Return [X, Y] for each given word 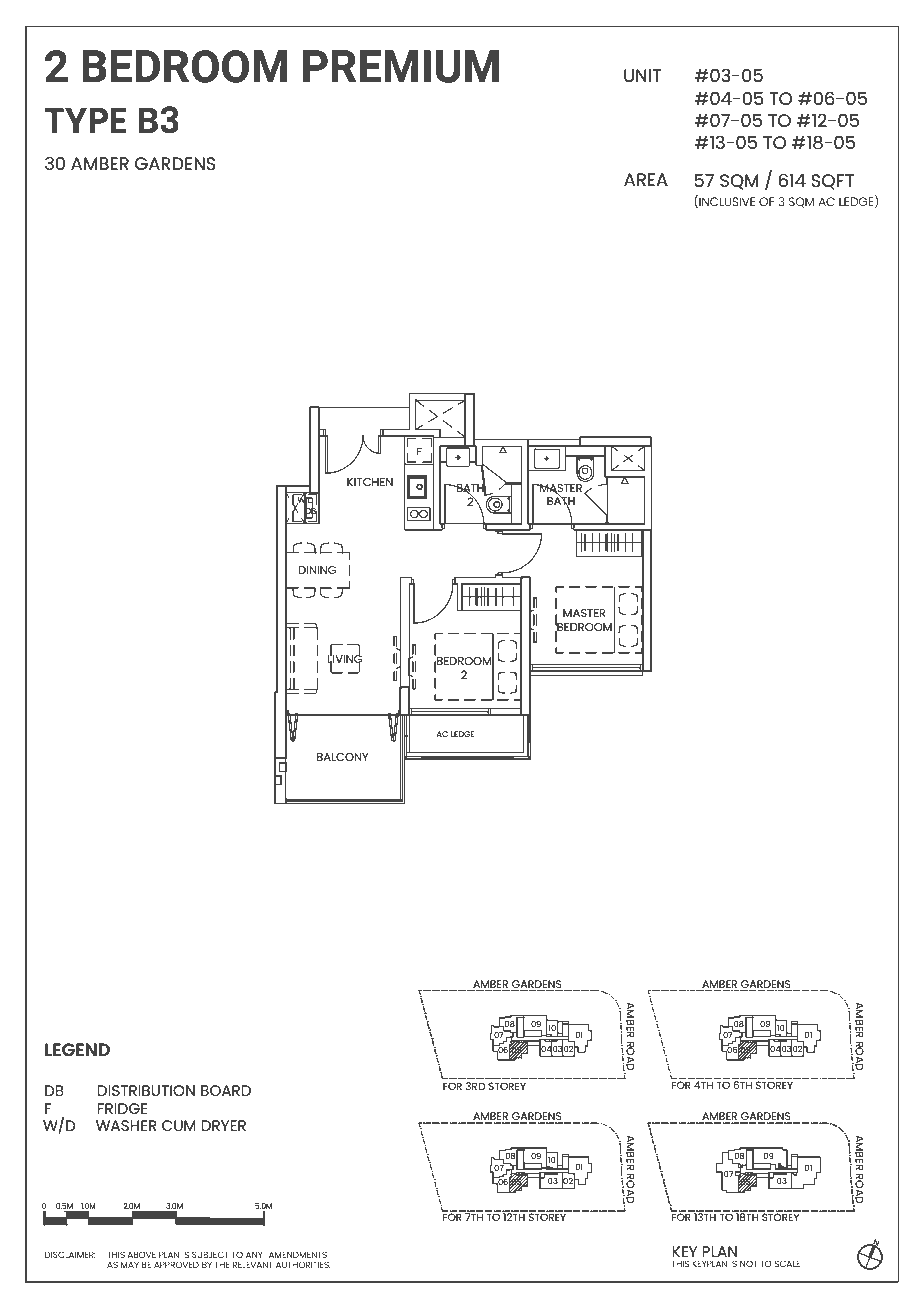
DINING [317, 570]
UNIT [642, 75]
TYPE [85, 120]
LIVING [345, 658]
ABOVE [141, 1254]
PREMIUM [401, 66]
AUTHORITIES [303, 1264]
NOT [748, 1263]
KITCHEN [370, 482]
